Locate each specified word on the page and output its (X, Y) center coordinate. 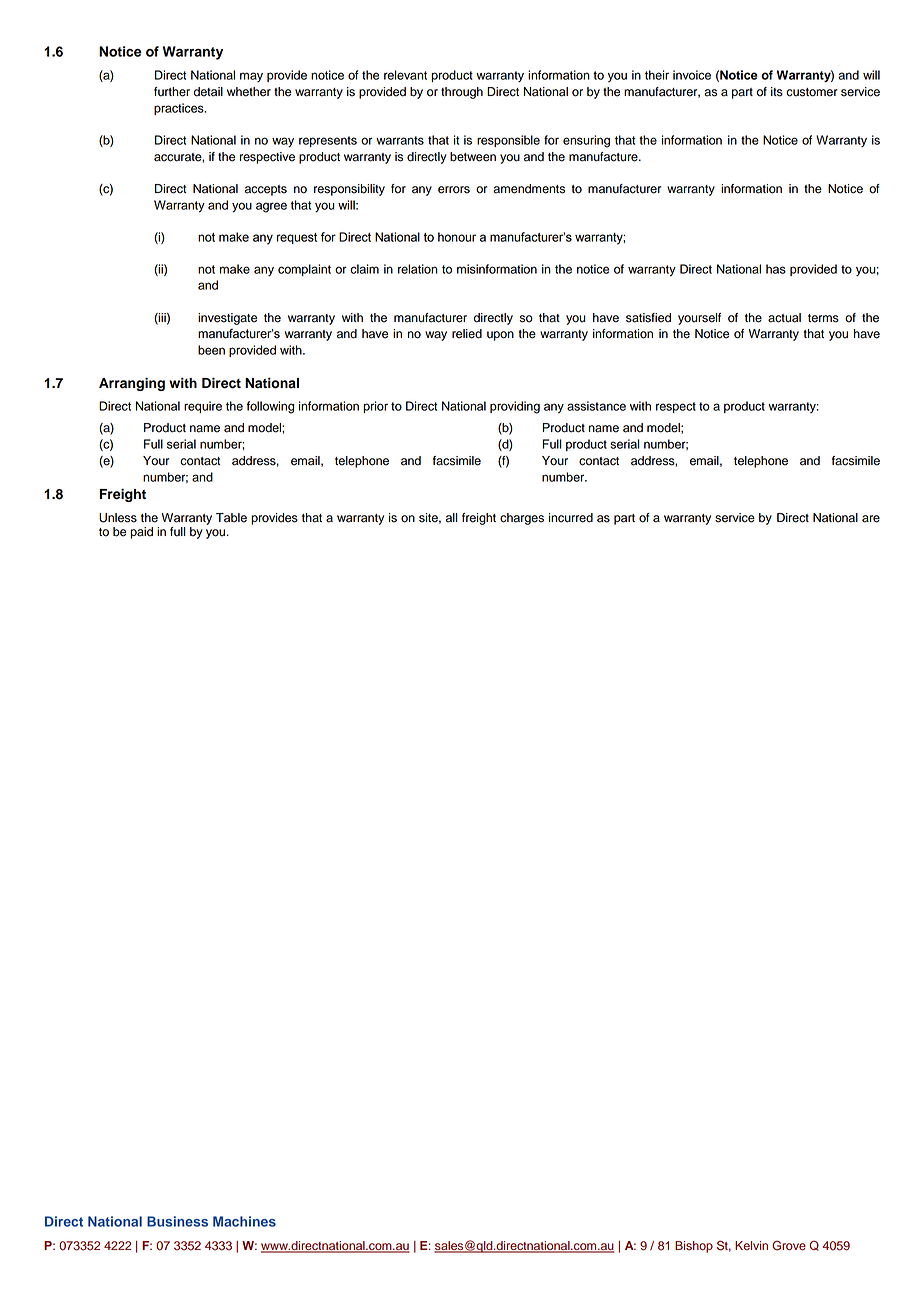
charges (522, 519)
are (871, 519)
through (462, 93)
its (777, 92)
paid (141, 533)
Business (177, 1221)
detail (208, 92)
